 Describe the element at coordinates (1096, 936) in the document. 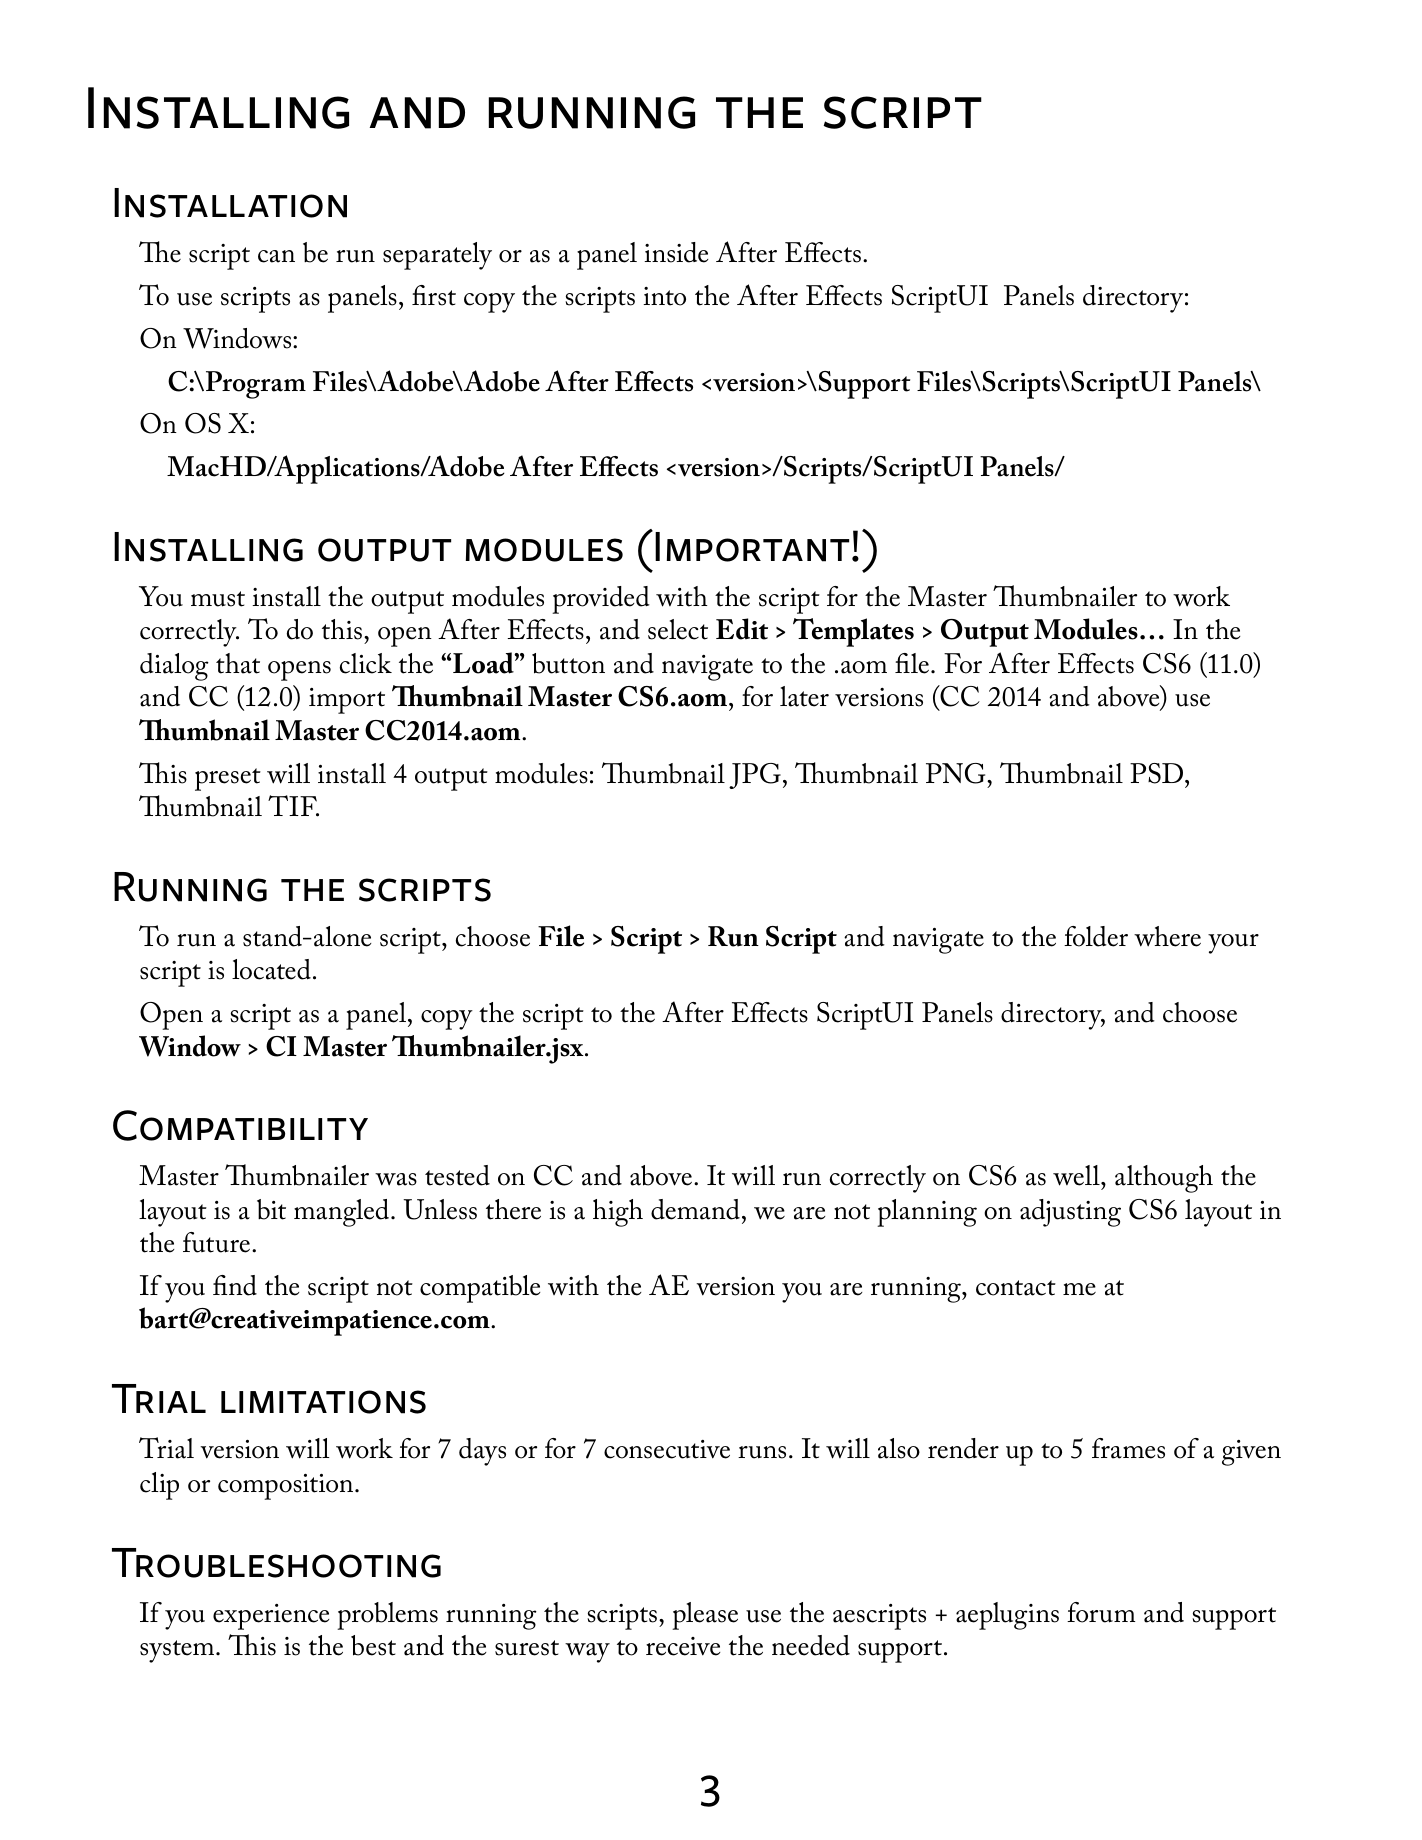

I see `folder` at that location.
